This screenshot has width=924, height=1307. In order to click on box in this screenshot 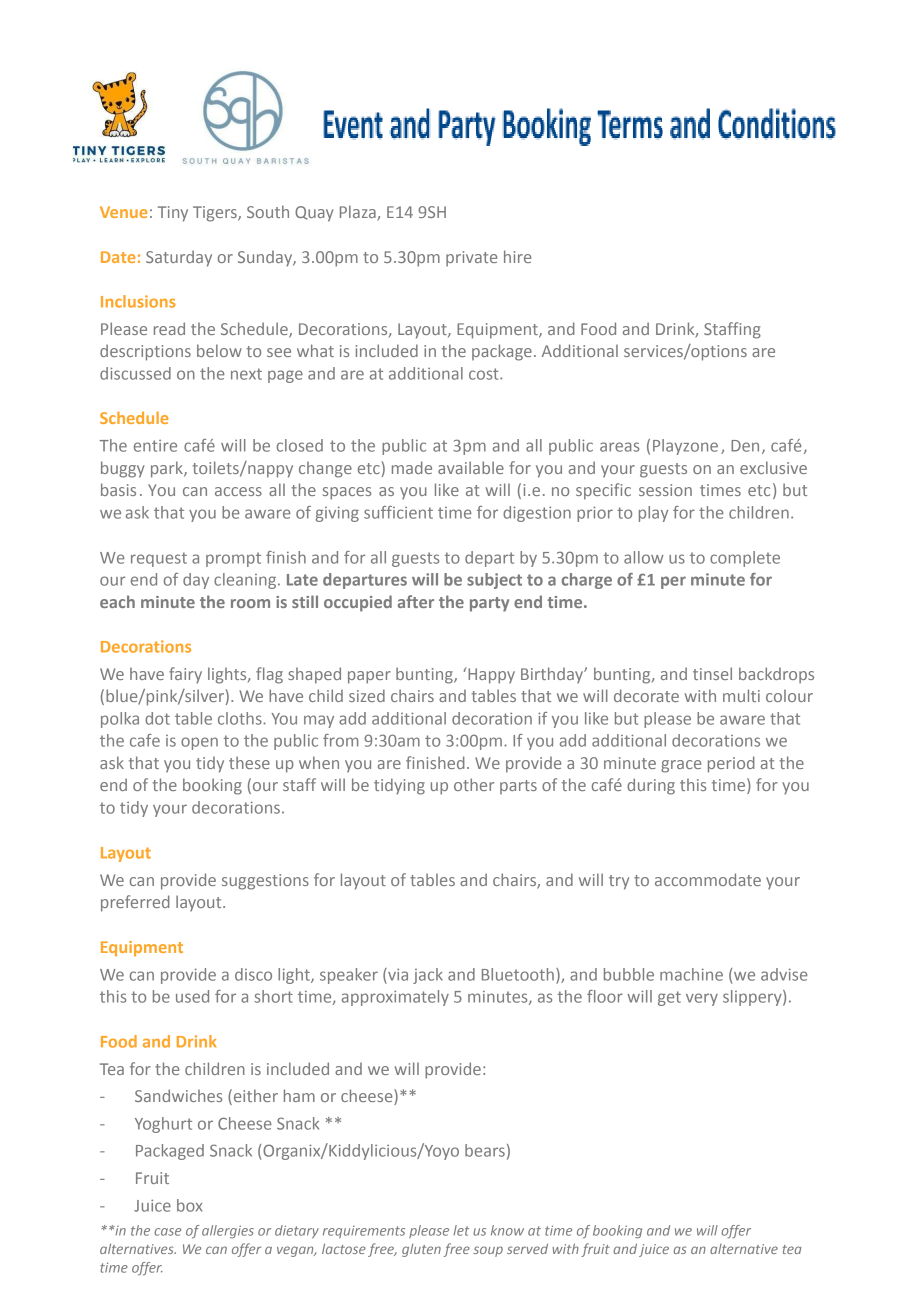, I will do `click(189, 1205)`.
